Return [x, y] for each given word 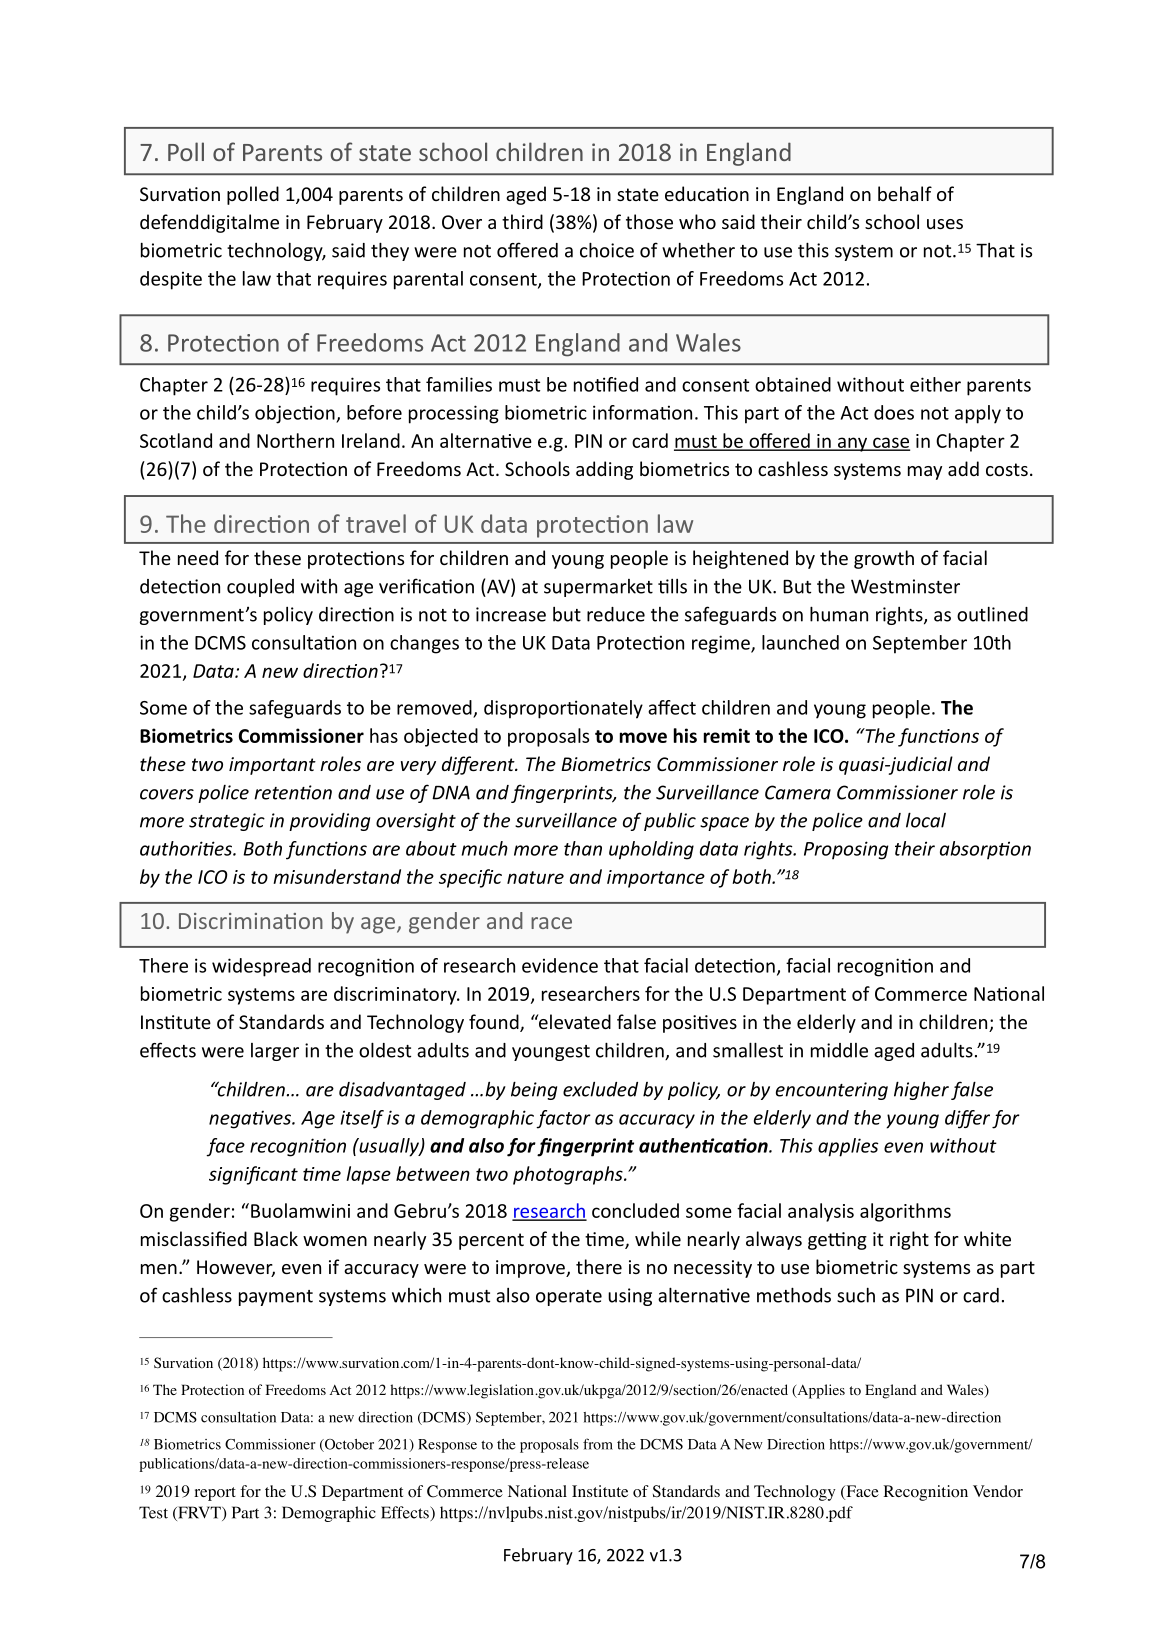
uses [945, 224]
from [598, 1444]
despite [171, 280]
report [215, 1494]
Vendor [998, 1491]
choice [607, 250]
